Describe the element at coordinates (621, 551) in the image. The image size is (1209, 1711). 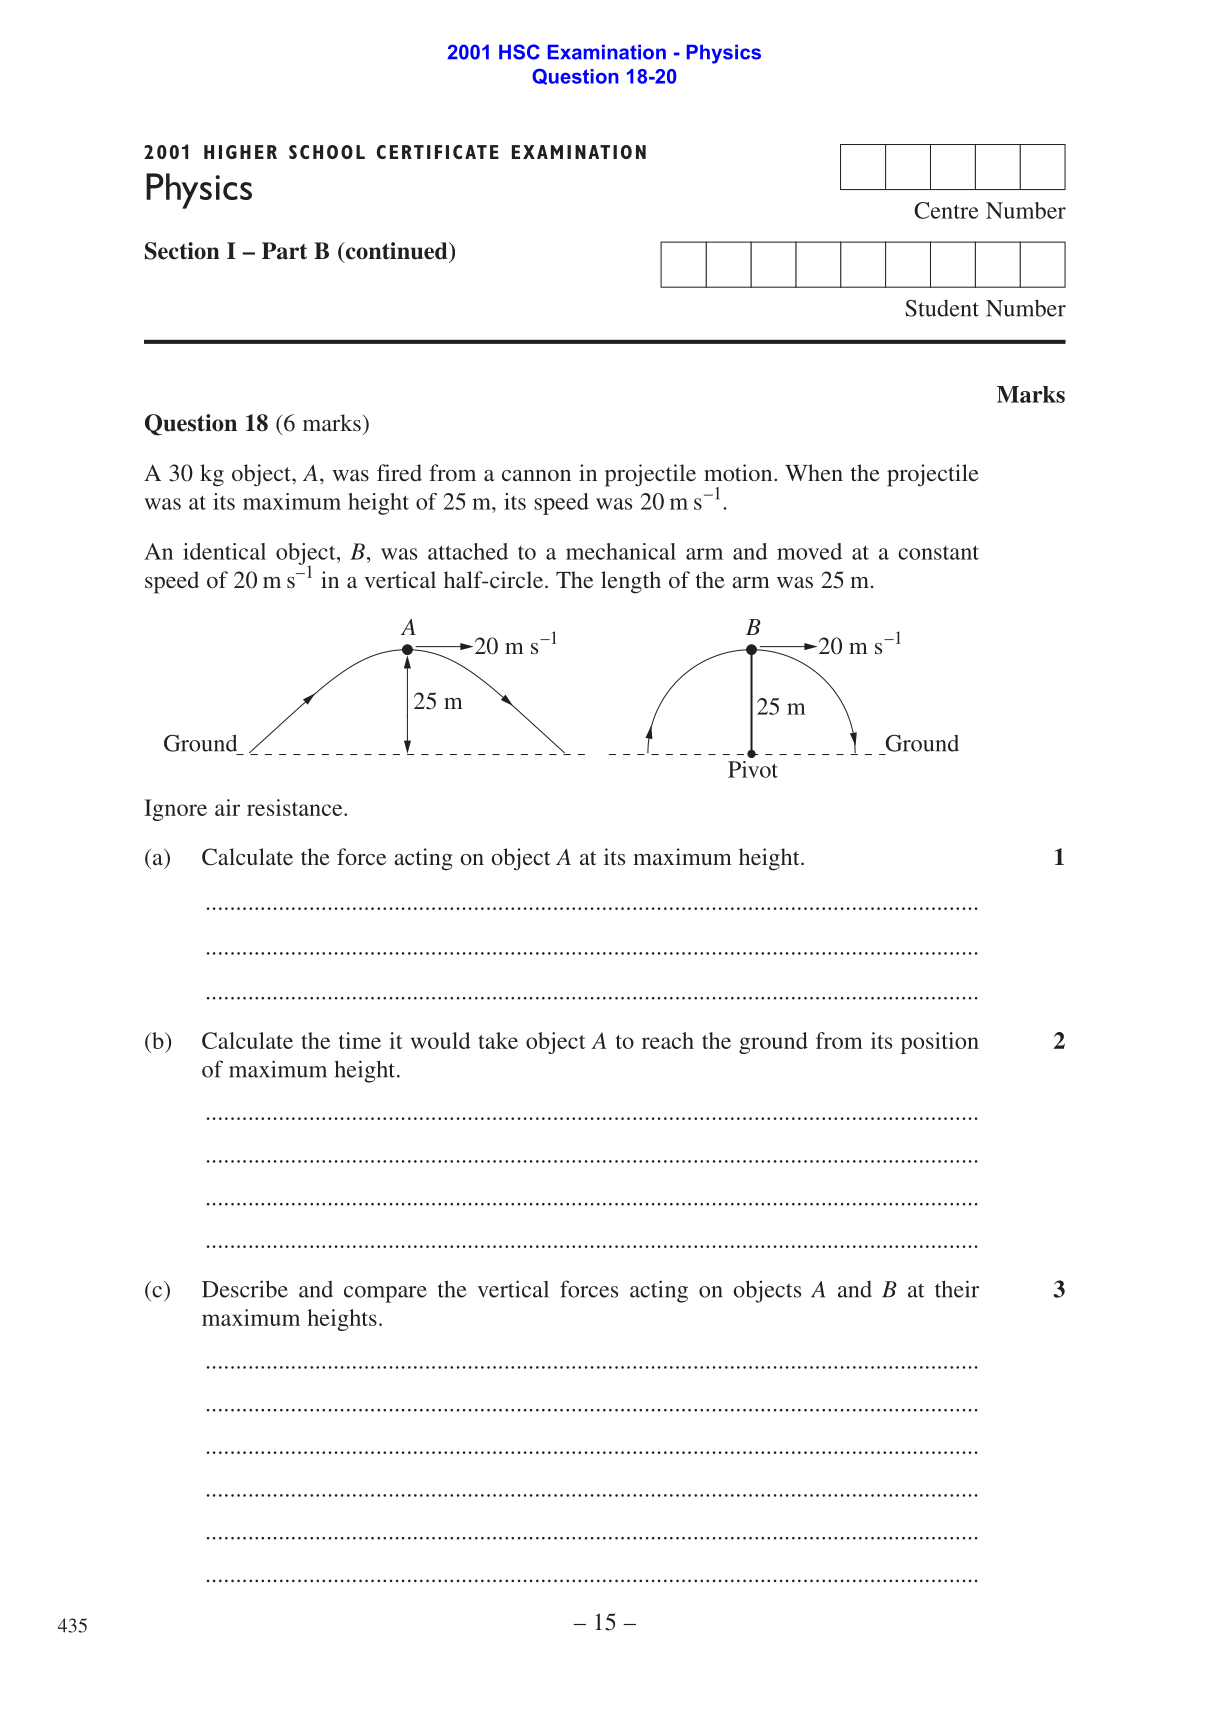
I see `mechanical` at that location.
